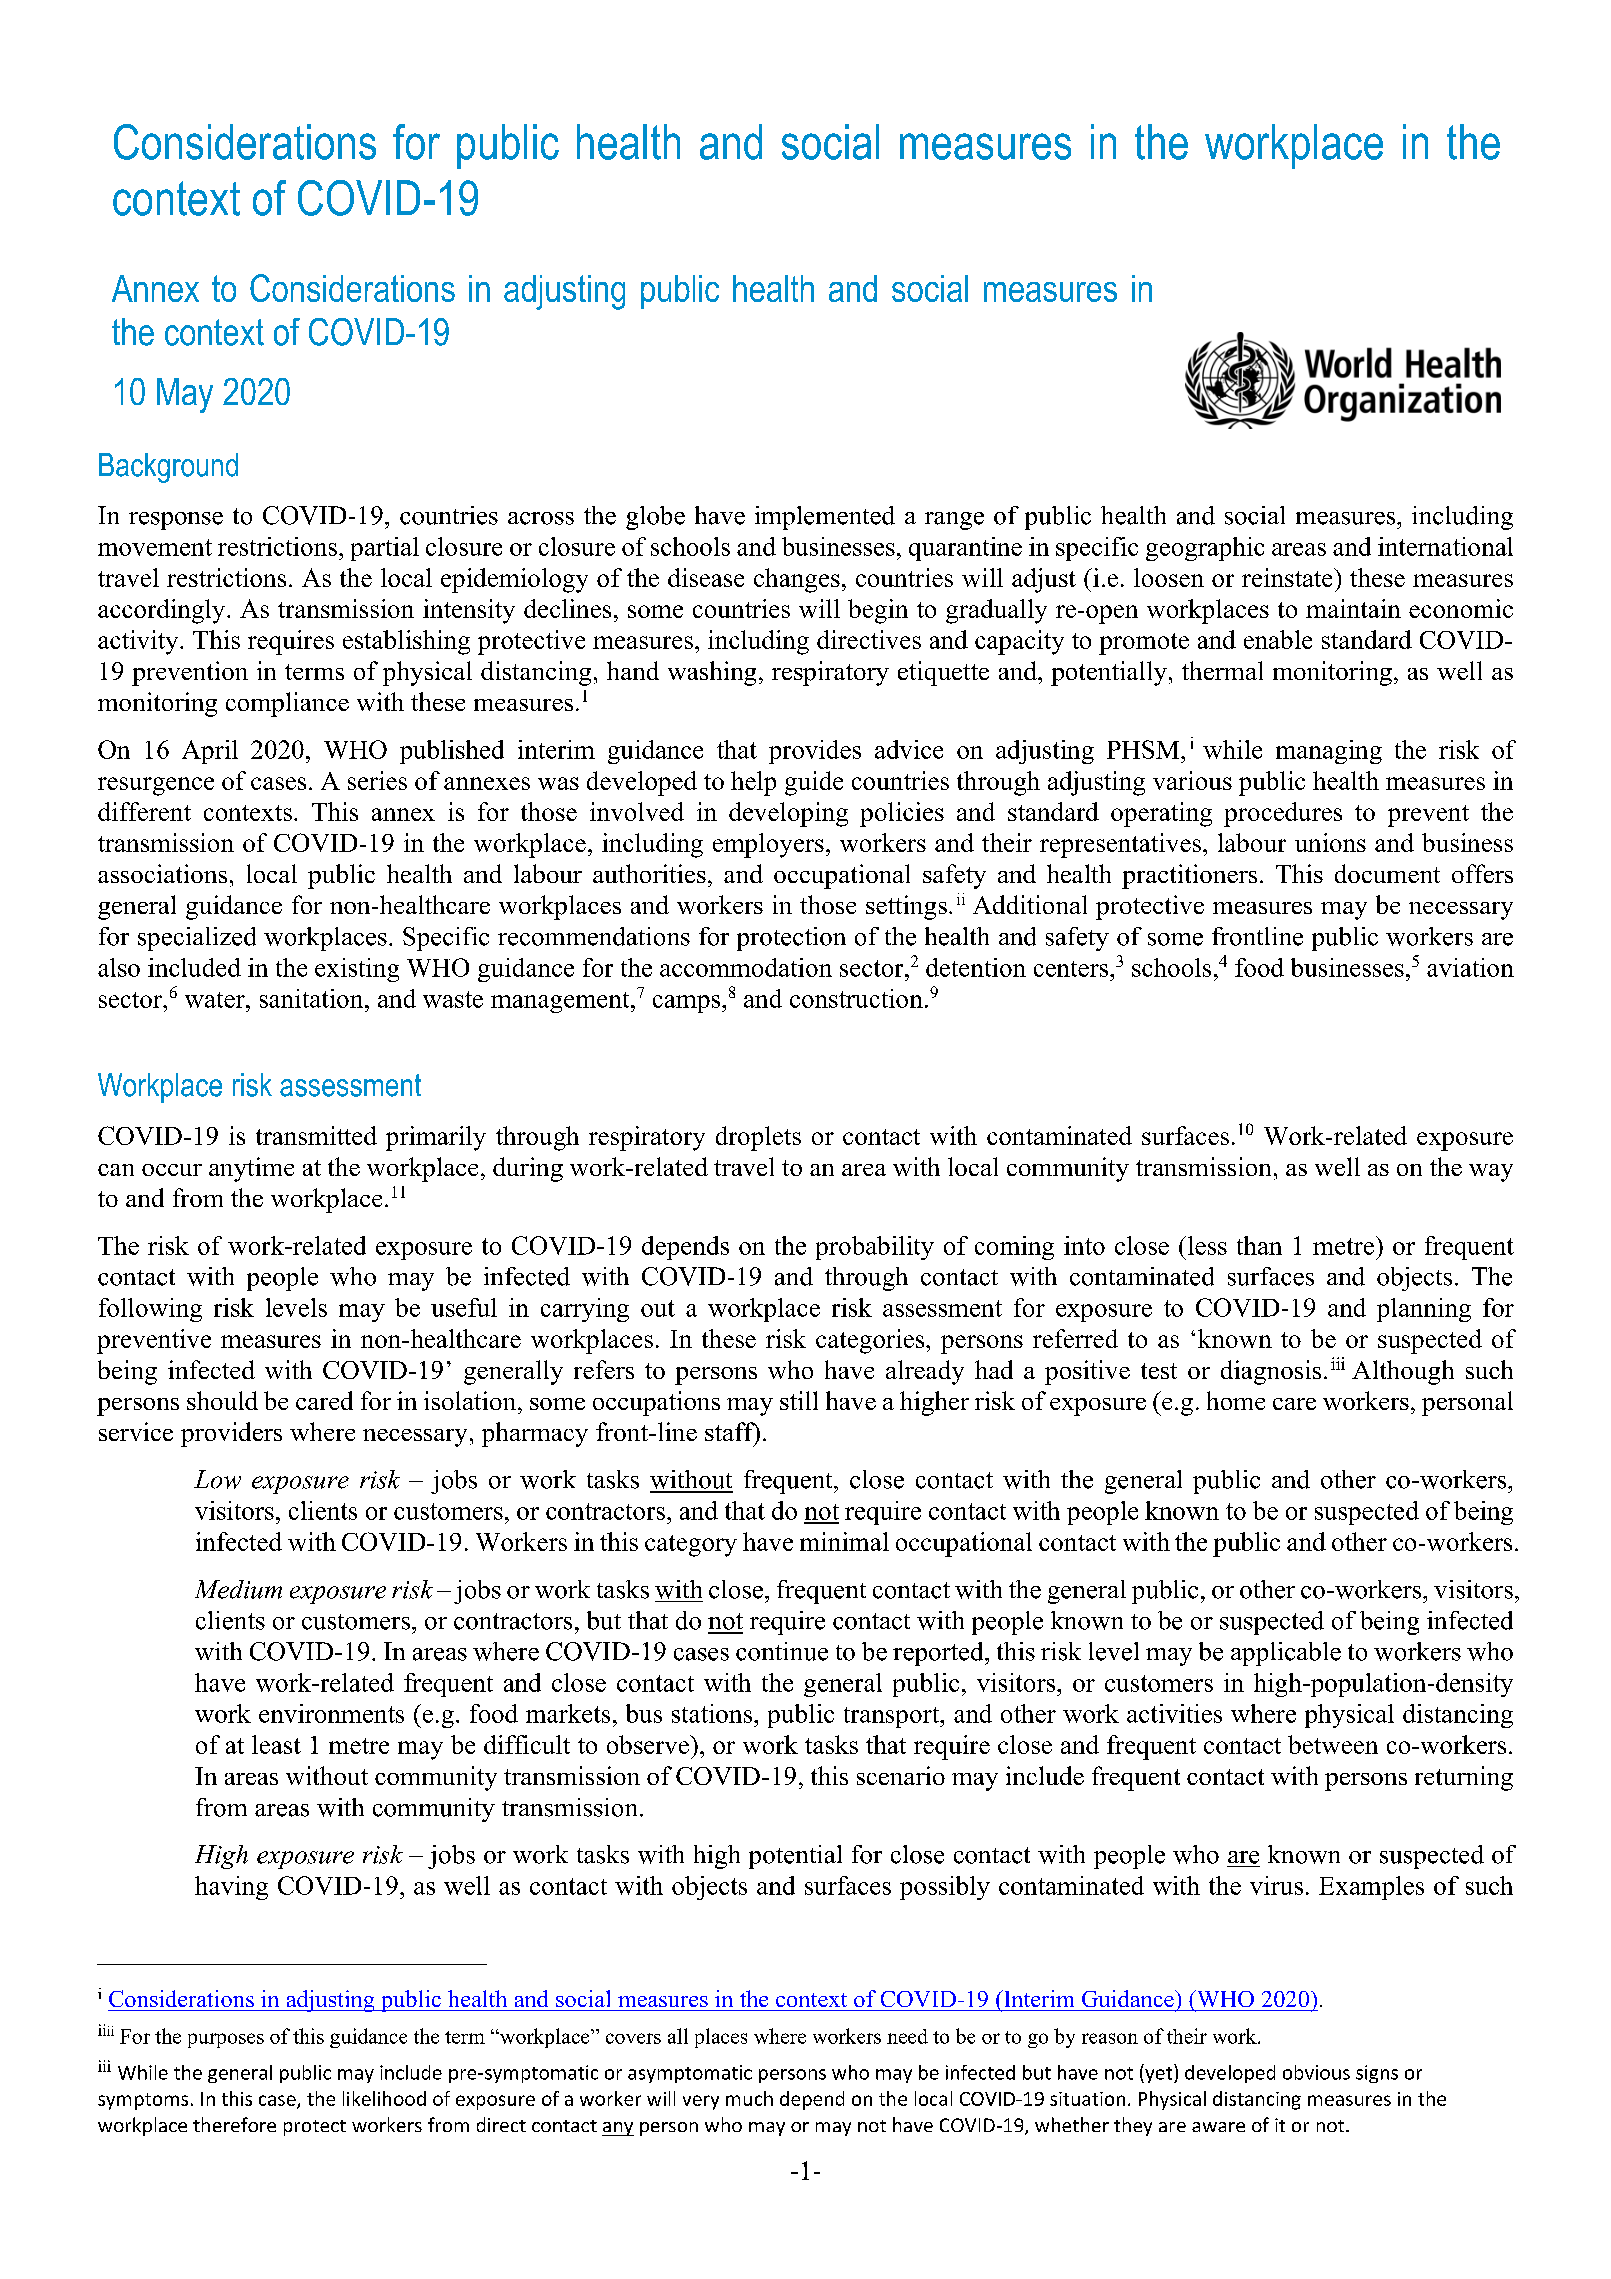 This document has height=2279, width=1611. I want to click on employers, so click(768, 845).
